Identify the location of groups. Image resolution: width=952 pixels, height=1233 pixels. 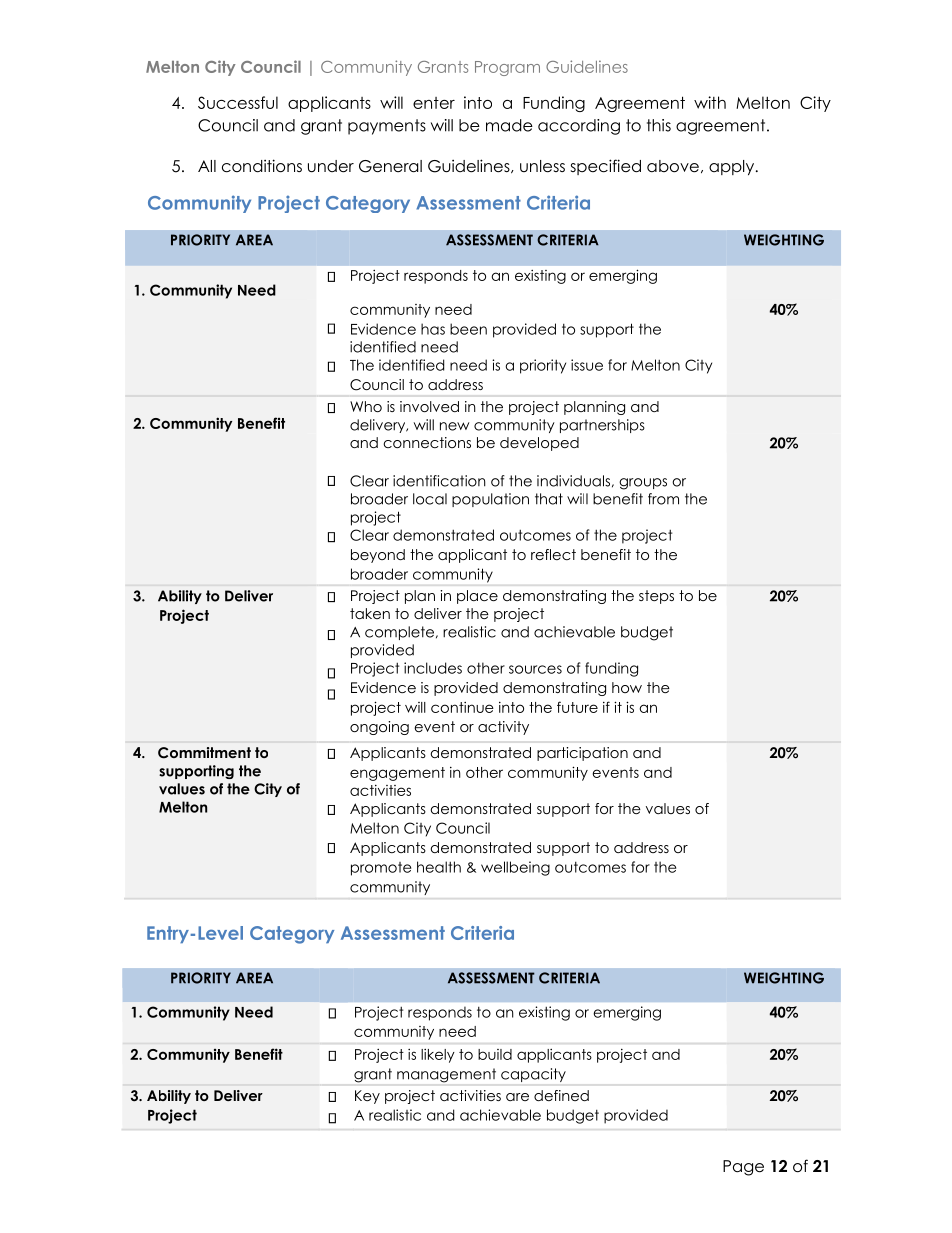
(643, 484).
